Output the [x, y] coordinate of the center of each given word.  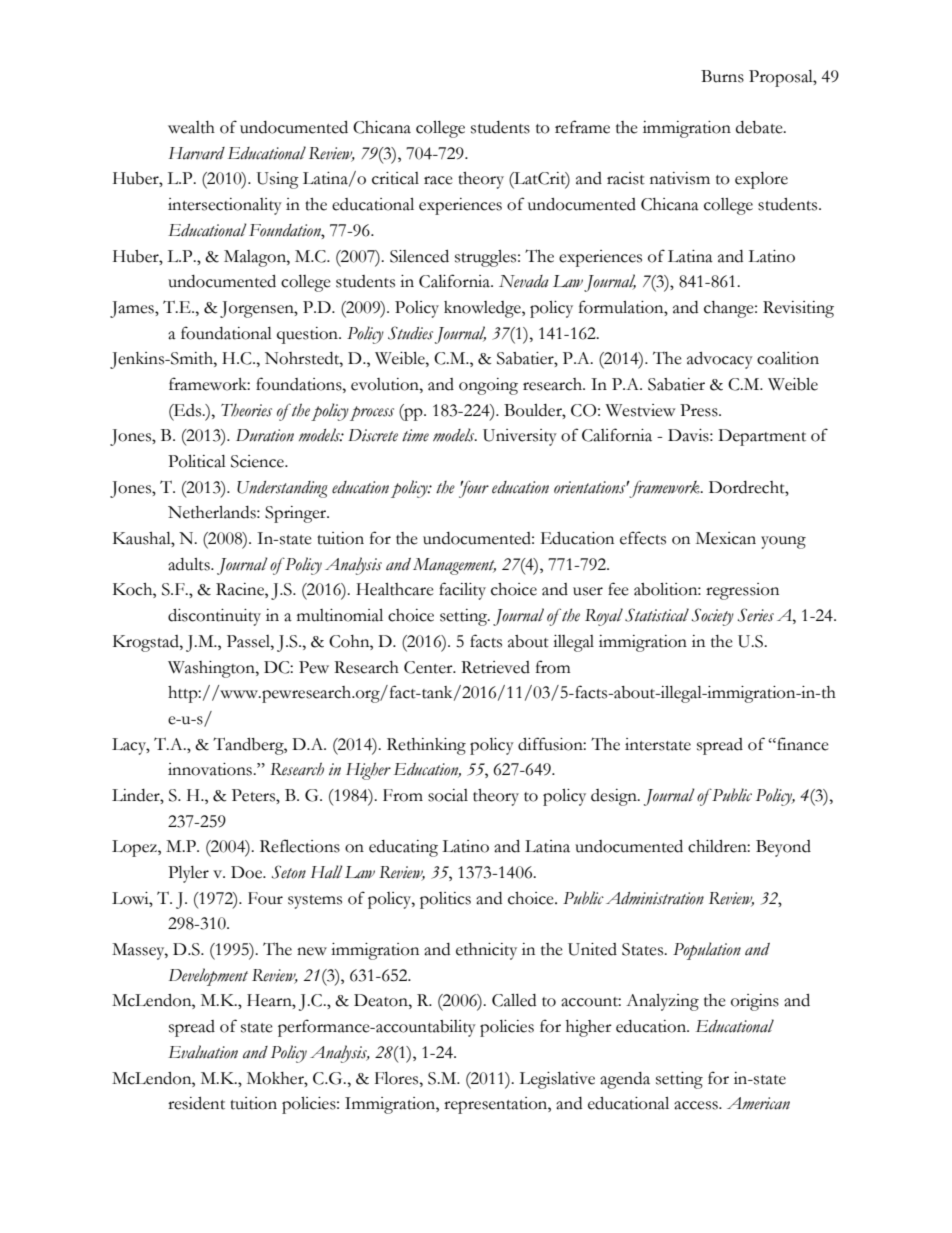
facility [462, 591]
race [438, 180]
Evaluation [203, 1052]
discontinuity [214, 617]
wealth [191, 127]
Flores [398, 1078]
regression [742, 591]
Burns [722, 76]
